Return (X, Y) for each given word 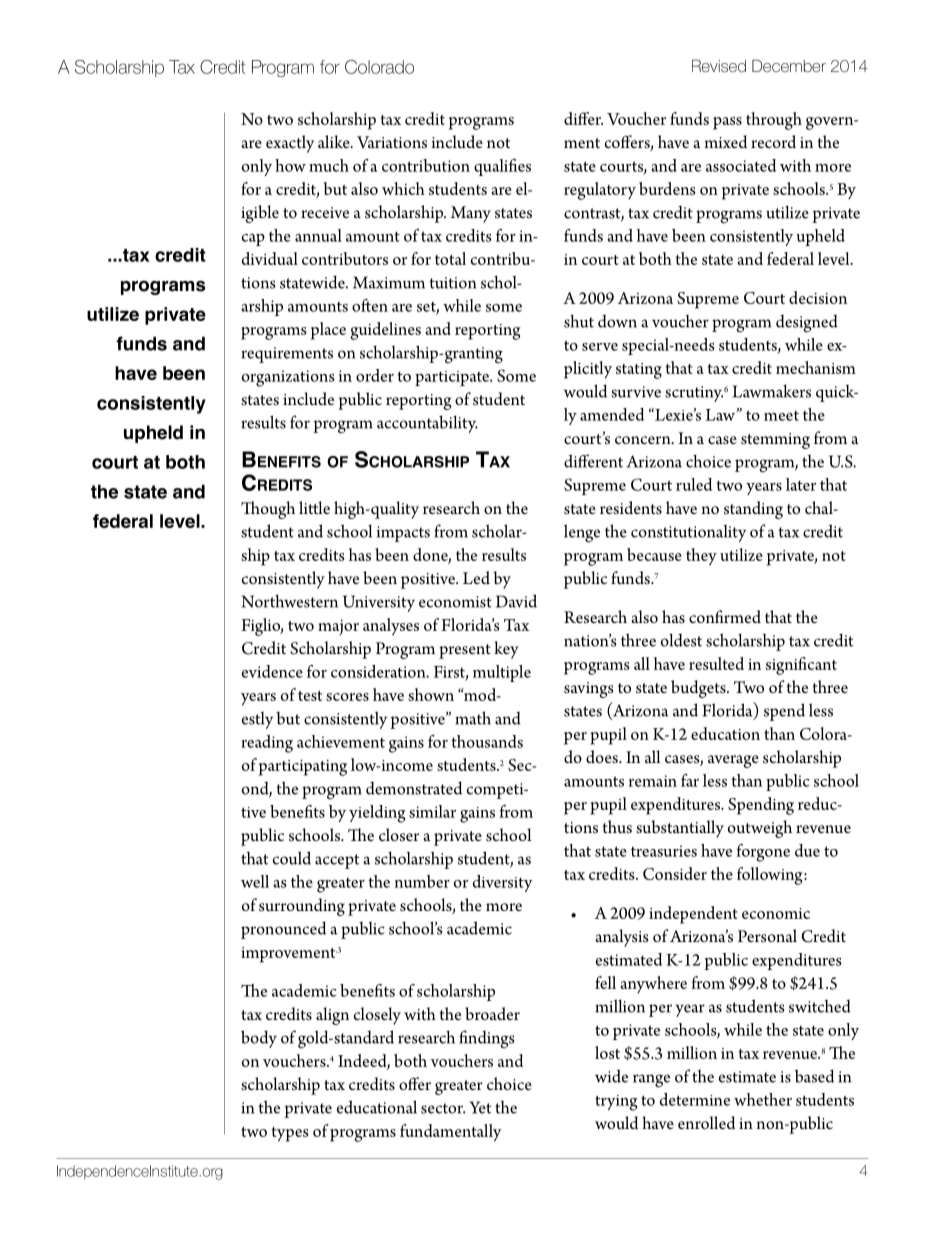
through (774, 121)
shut (579, 321)
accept (337, 861)
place (328, 331)
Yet (480, 1107)
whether (763, 1099)
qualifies (502, 167)
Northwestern (289, 601)
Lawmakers (771, 391)
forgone (763, 853)
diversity (503, 883)
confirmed (725, 617)
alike (335, 141)
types (290, 1134)
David (516, 601)
